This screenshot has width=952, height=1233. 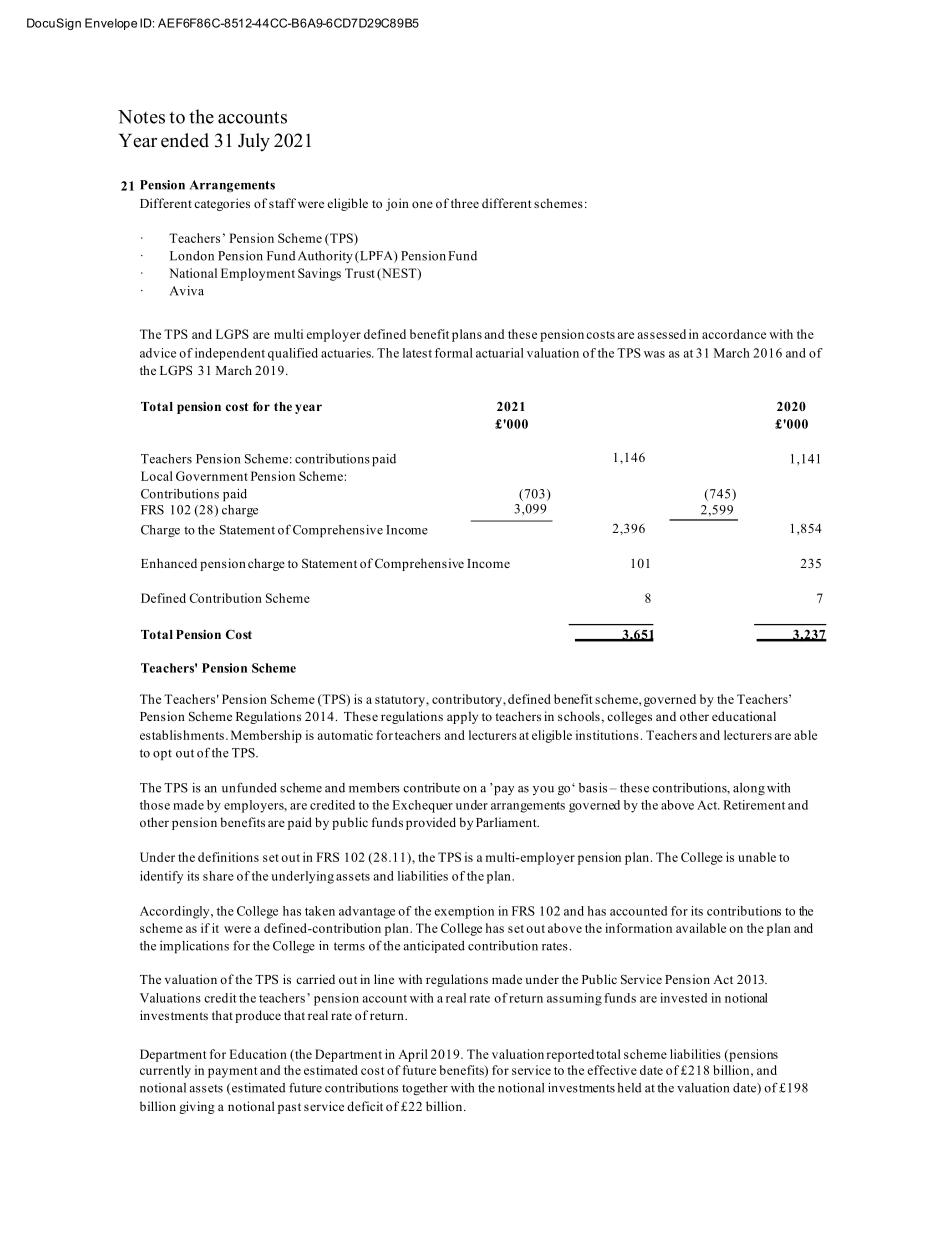 What do you see at coordinates (230, 354) in the screenshot?
I see `independent` at bounding box center [230, 354].
